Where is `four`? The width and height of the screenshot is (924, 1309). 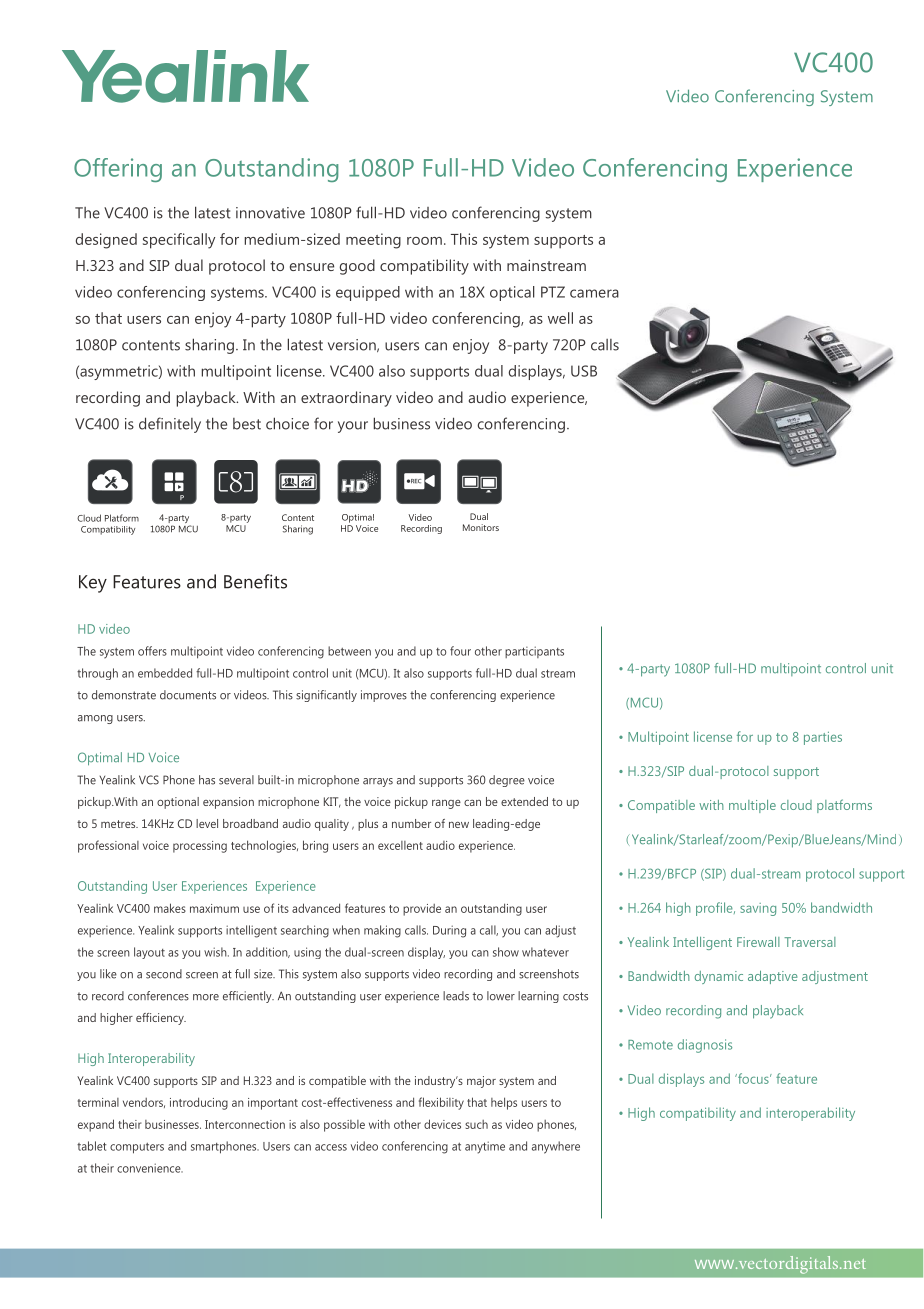 four is located at coordinates (460, 651).
